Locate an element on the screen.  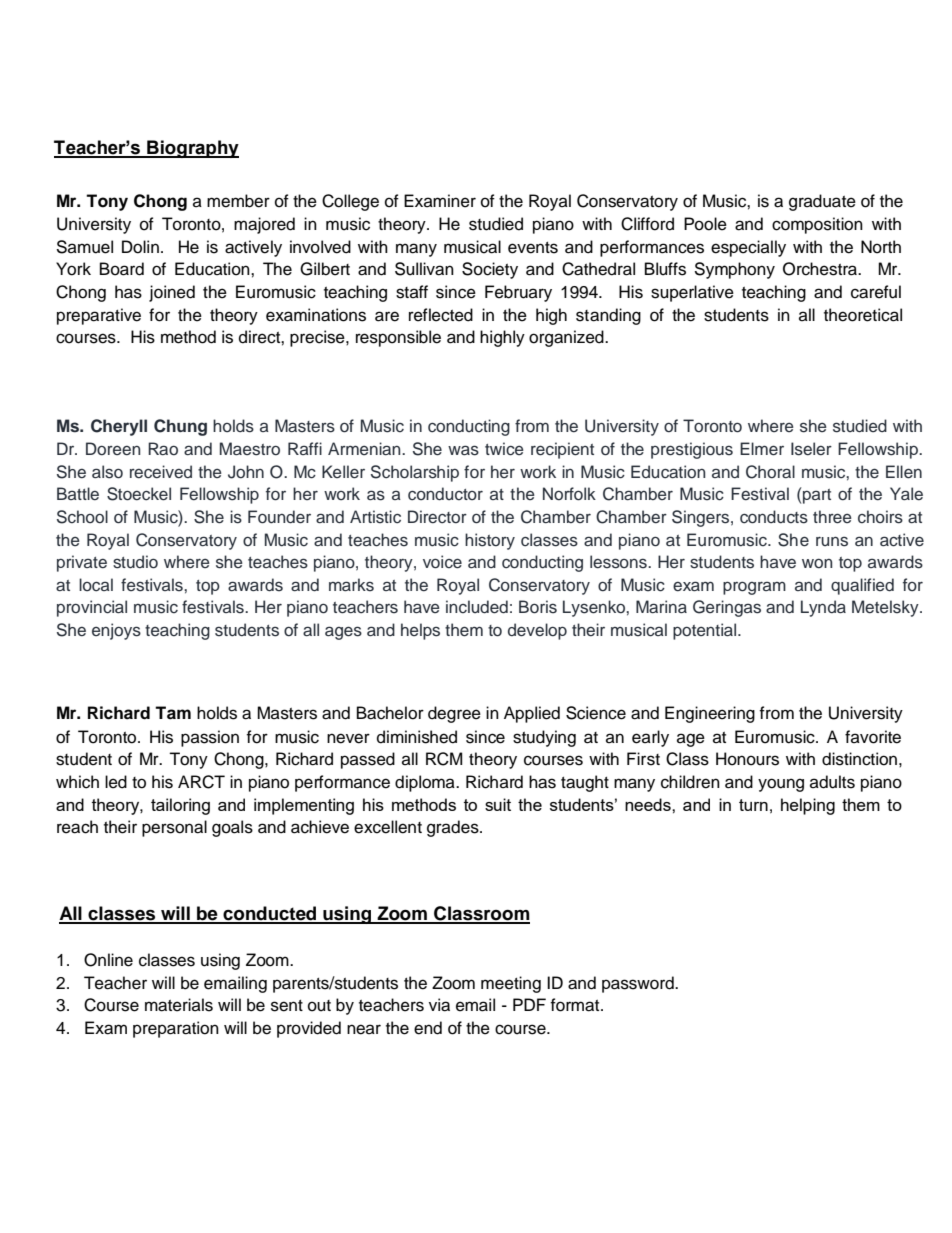
graduate is located at coordinates (822, 202).
